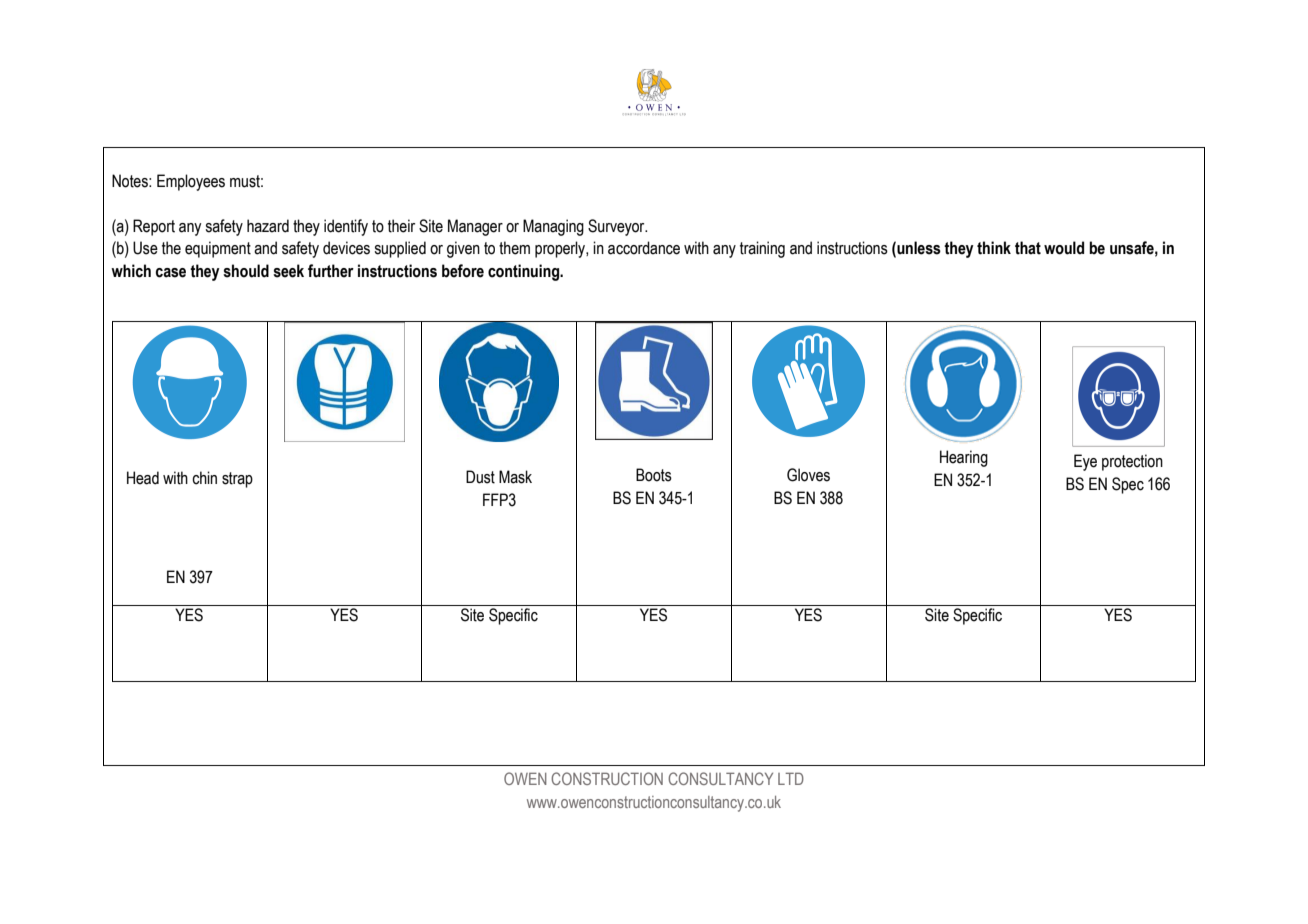 The image size is (1308, 924). I want to click on Gloves, so click(808, 475).
